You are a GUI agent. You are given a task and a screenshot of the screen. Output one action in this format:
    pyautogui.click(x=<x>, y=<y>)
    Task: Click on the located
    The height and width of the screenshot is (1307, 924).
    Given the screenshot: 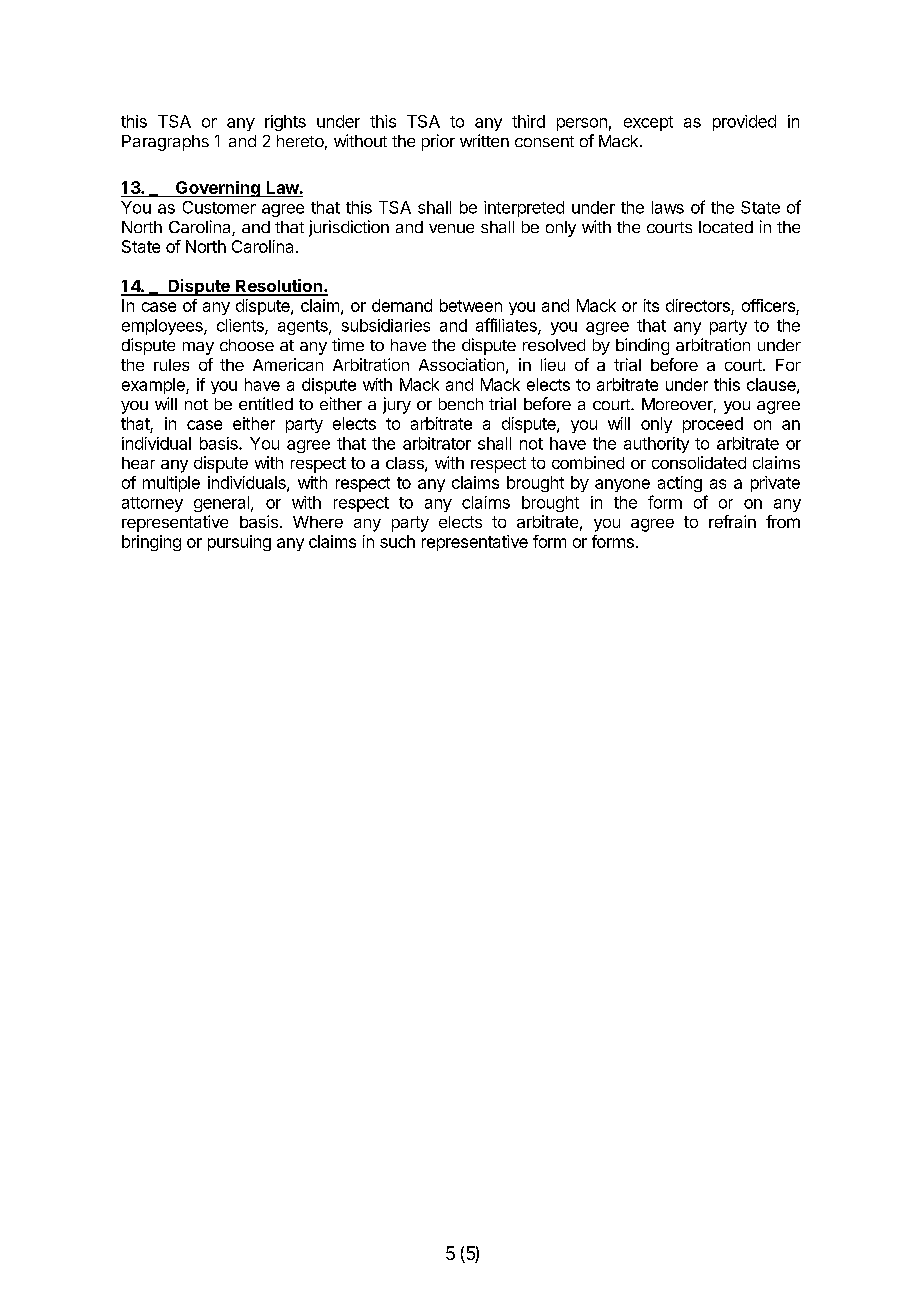 What is the action you would take?
    pyautogui.click(x=726, y=227)
